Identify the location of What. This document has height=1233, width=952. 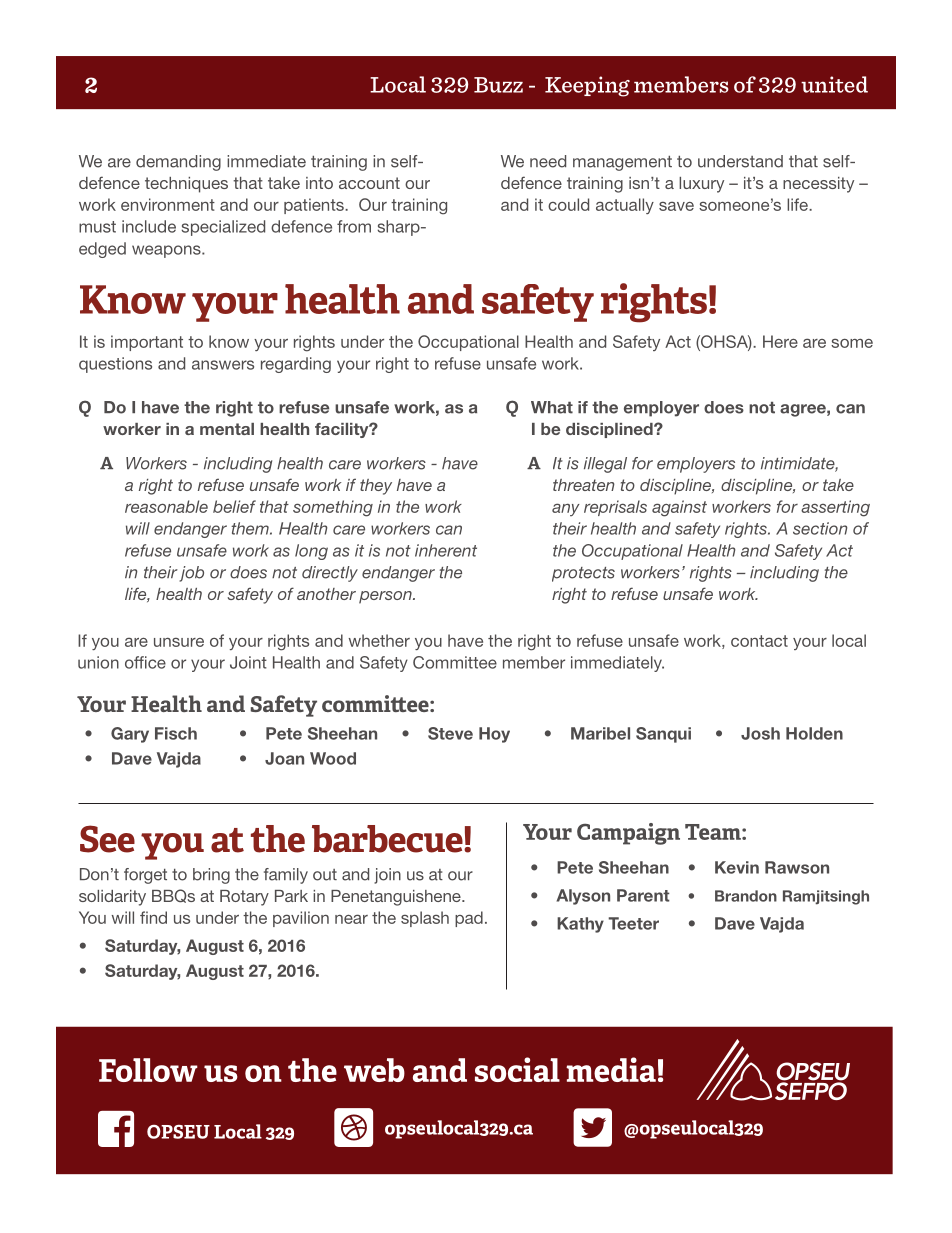
(552, 407).
